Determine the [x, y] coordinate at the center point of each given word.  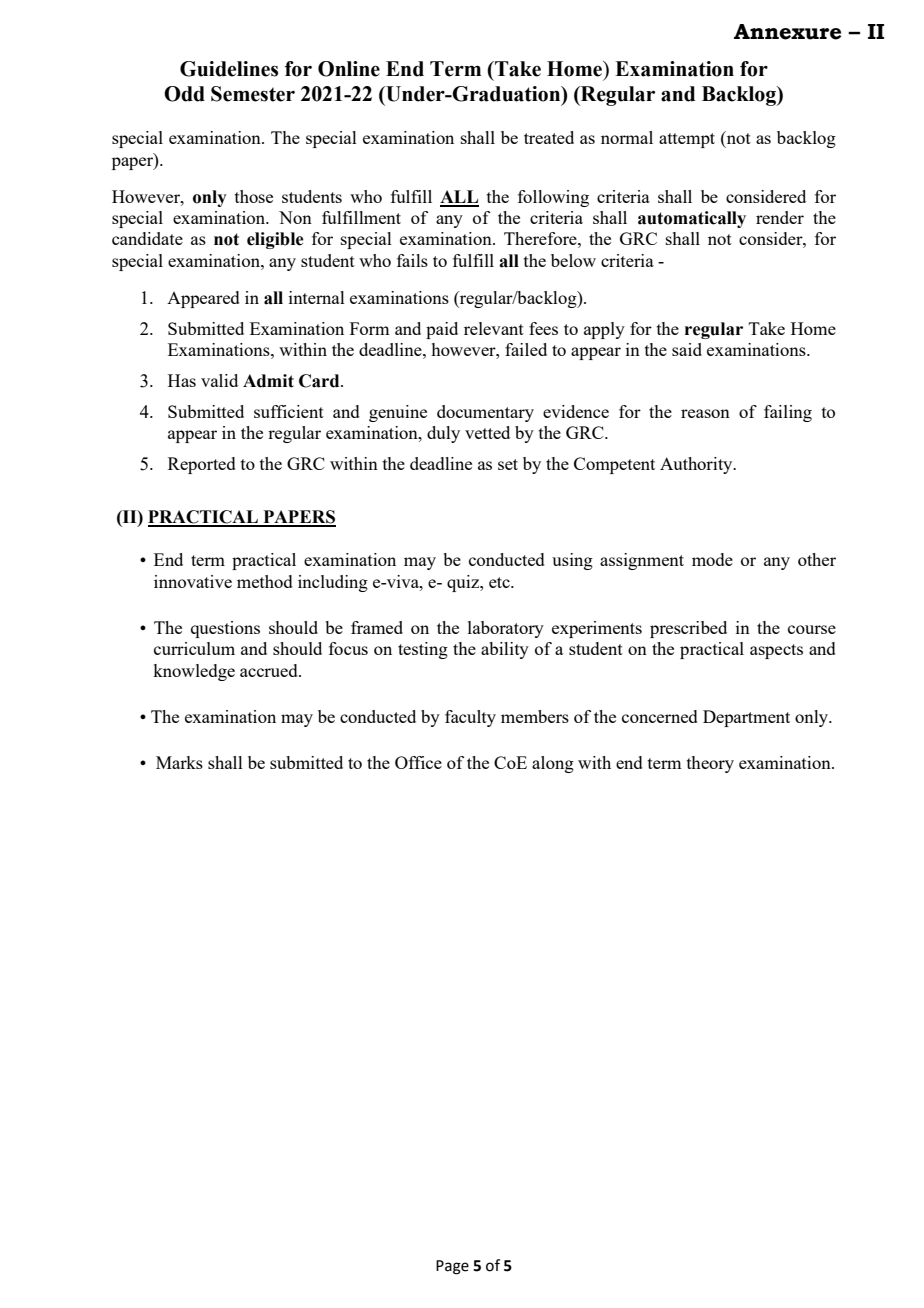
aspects [776, 651]
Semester [253, 94]
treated [549, 137]
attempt [687, 140]
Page [452, 1267]
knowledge [194, 672]
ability [505, 650]
